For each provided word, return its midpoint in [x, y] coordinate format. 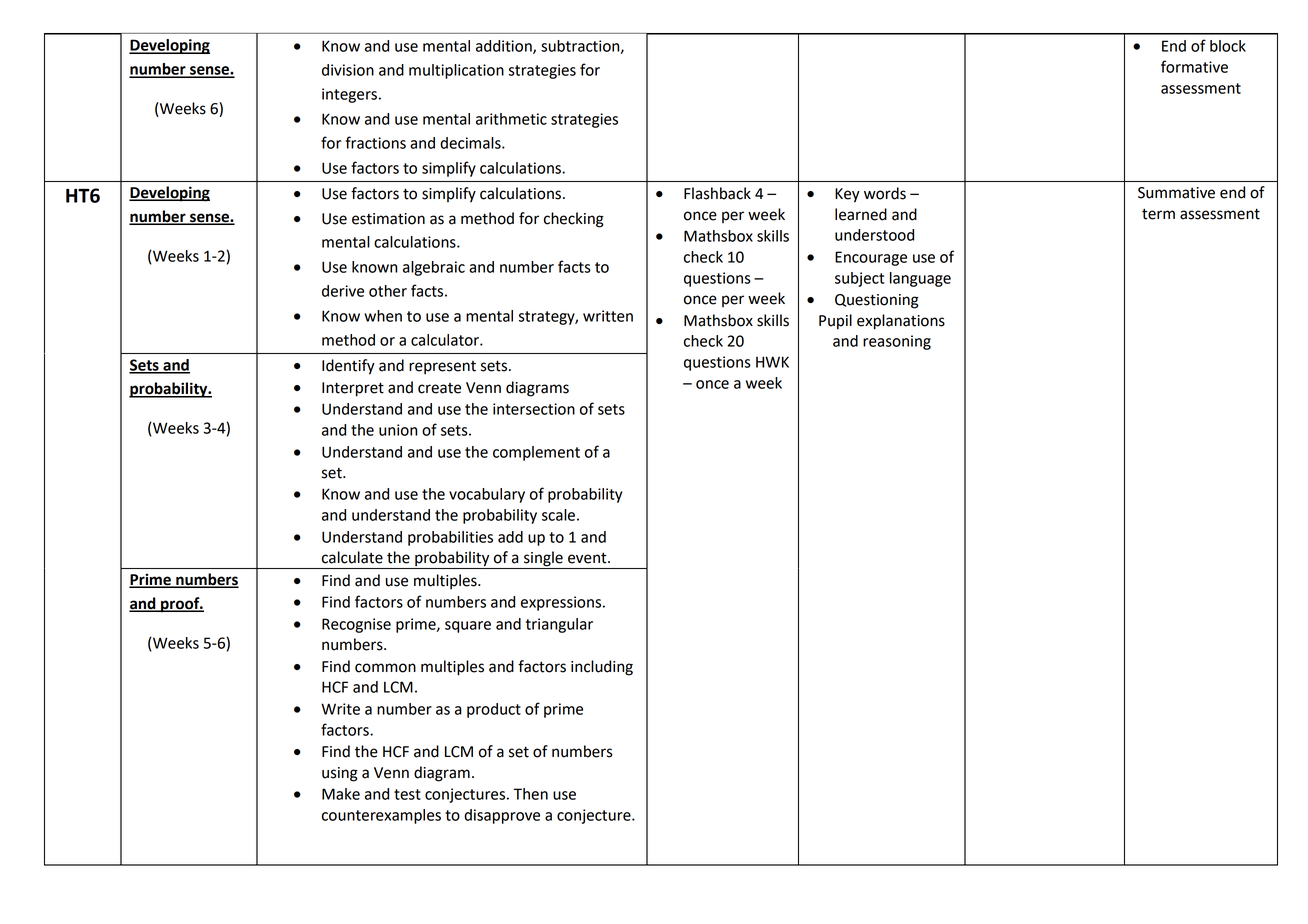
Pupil [835, 322]
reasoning [897, 342]
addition [505, 47]
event [588, 558]
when [383, 316]
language [920, 279]
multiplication [456, 71]
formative [1194, 66]
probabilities [450, 538]
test [407, 794]
